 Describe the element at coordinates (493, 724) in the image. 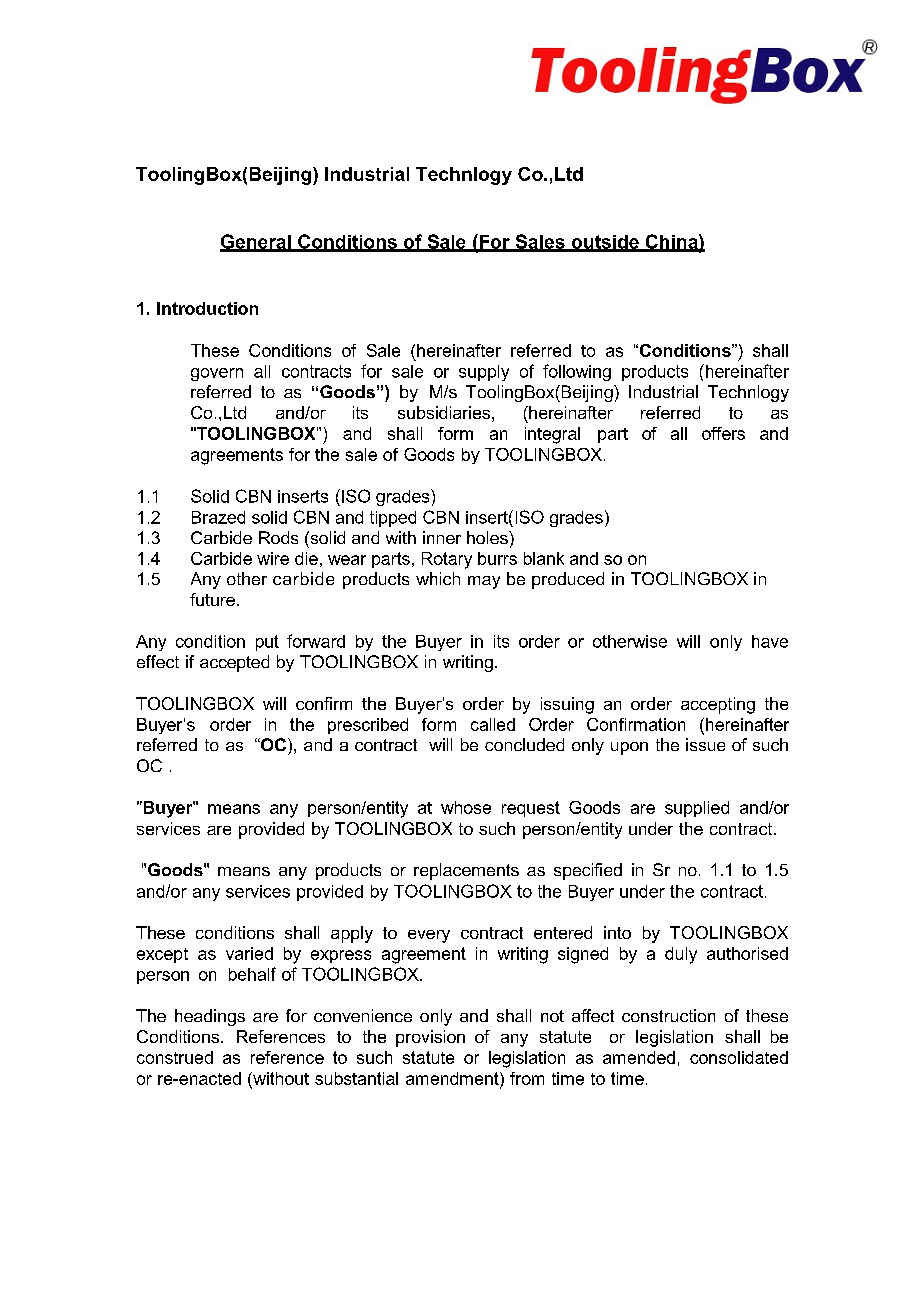

I see `called` at that location.
